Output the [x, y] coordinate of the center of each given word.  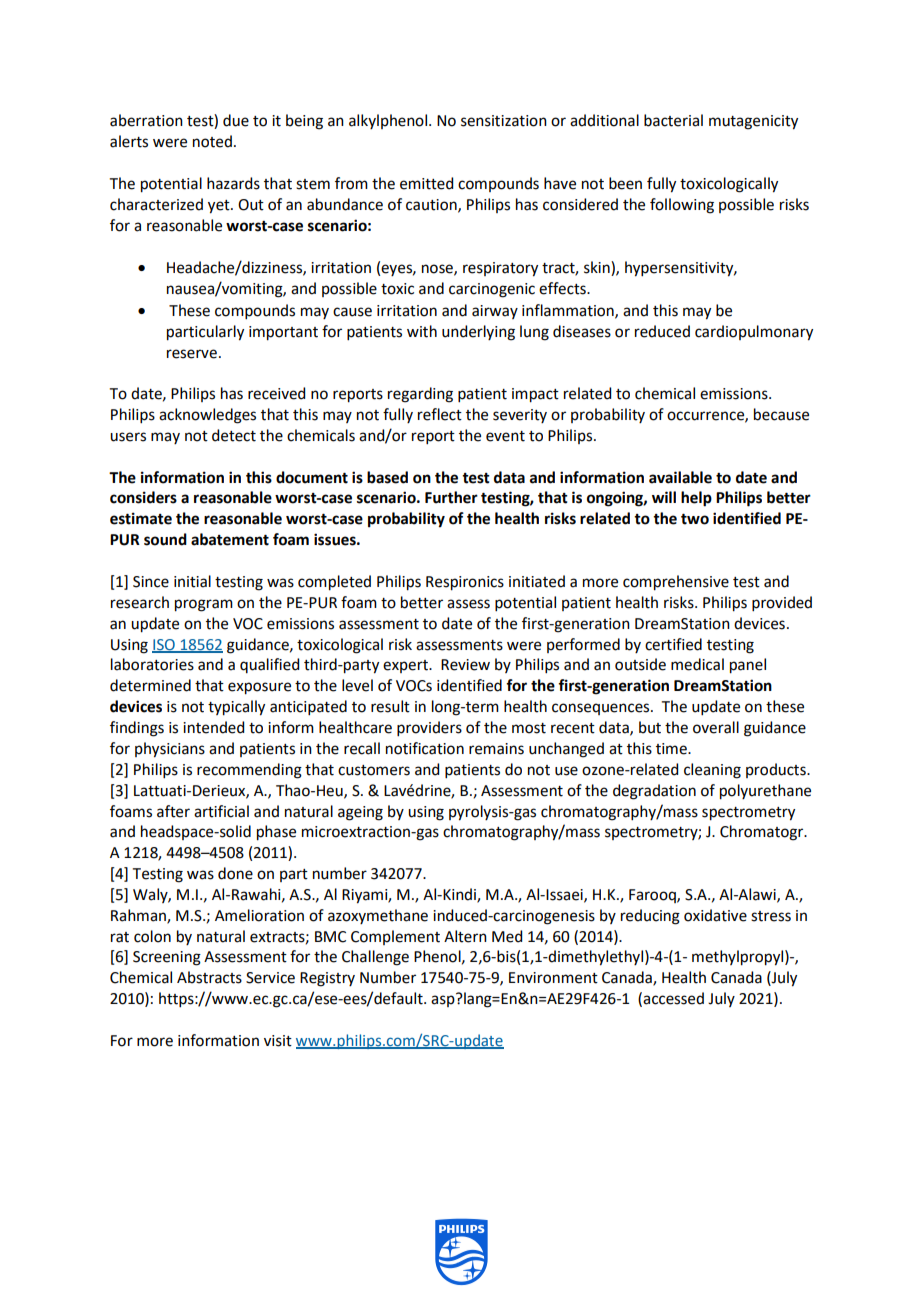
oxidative [715, 915]
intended [213, 727]
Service [270, 978]
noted [212, 141]
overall [716, 727]
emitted [426, 183]
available [680, 477]
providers [429, 728]
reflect [440, 414]
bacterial [673, 120]
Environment [553, 978]
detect [234, 435]
